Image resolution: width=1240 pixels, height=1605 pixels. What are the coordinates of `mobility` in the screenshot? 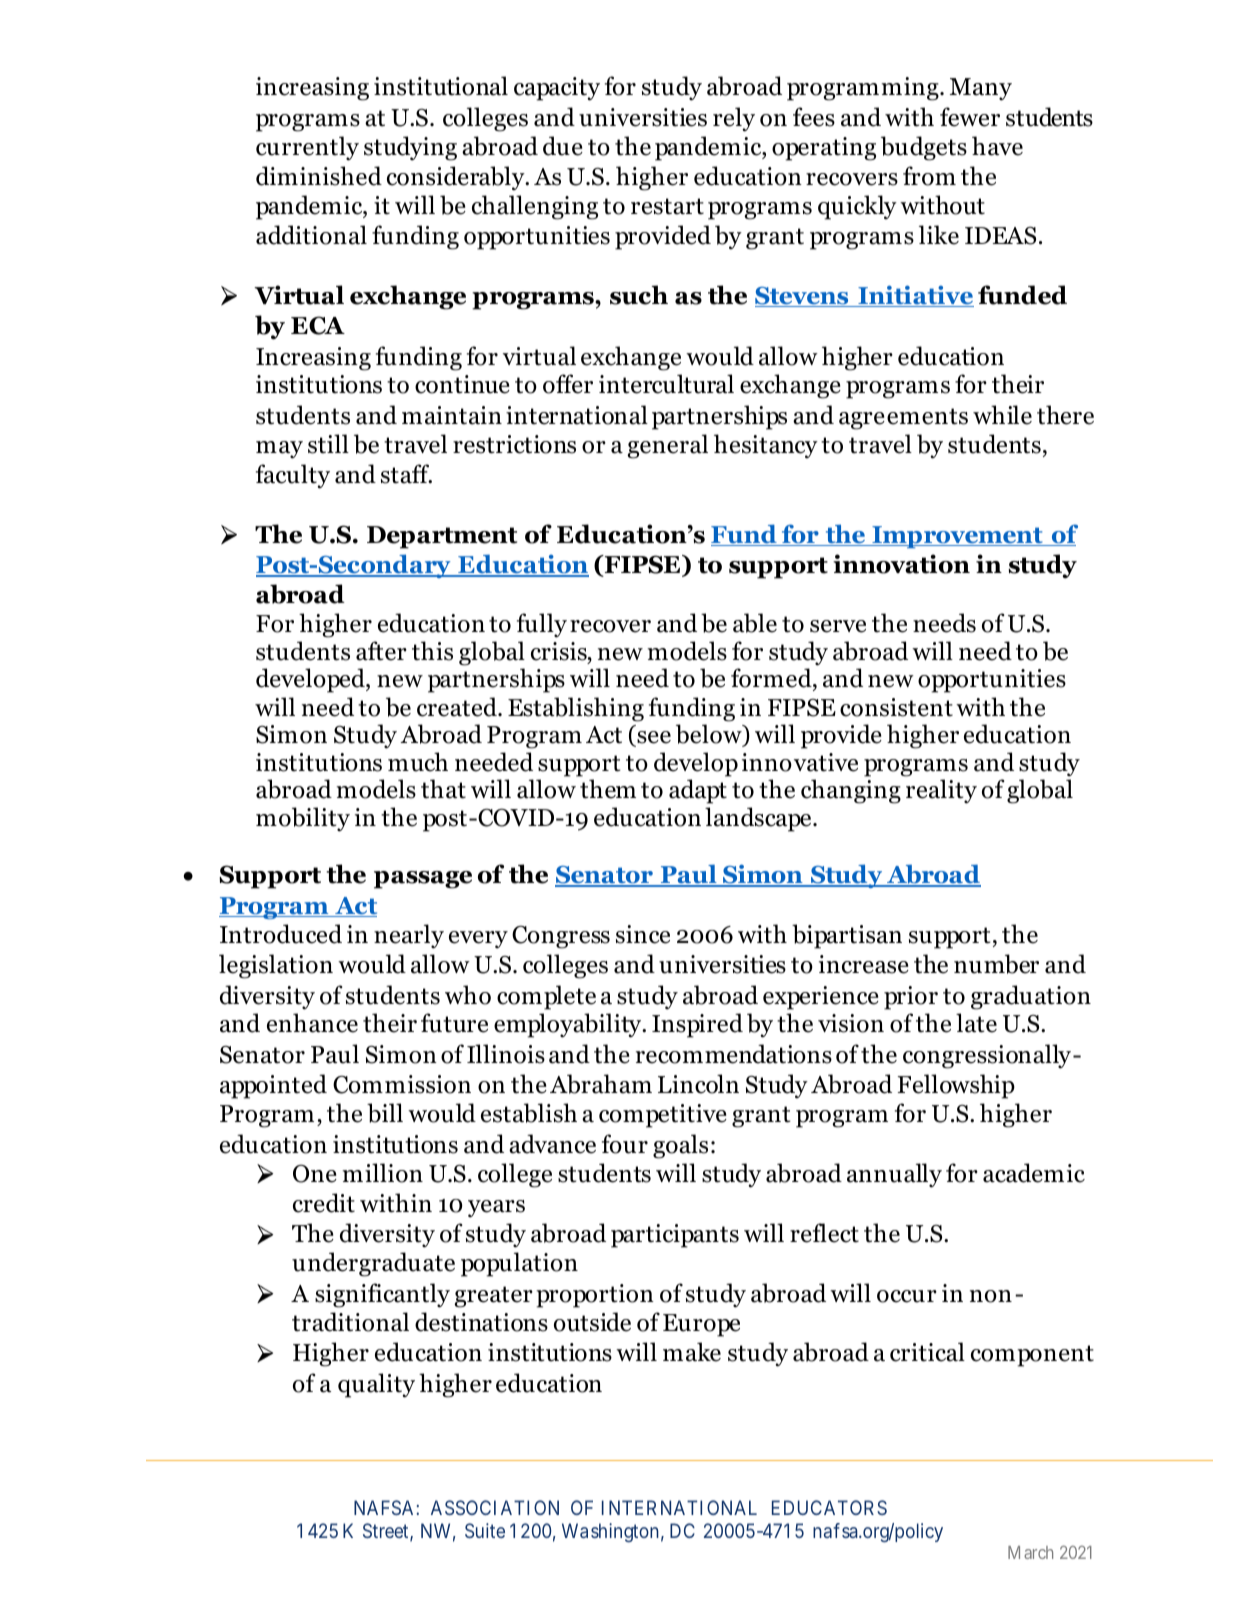 It's located at (303, 819).
